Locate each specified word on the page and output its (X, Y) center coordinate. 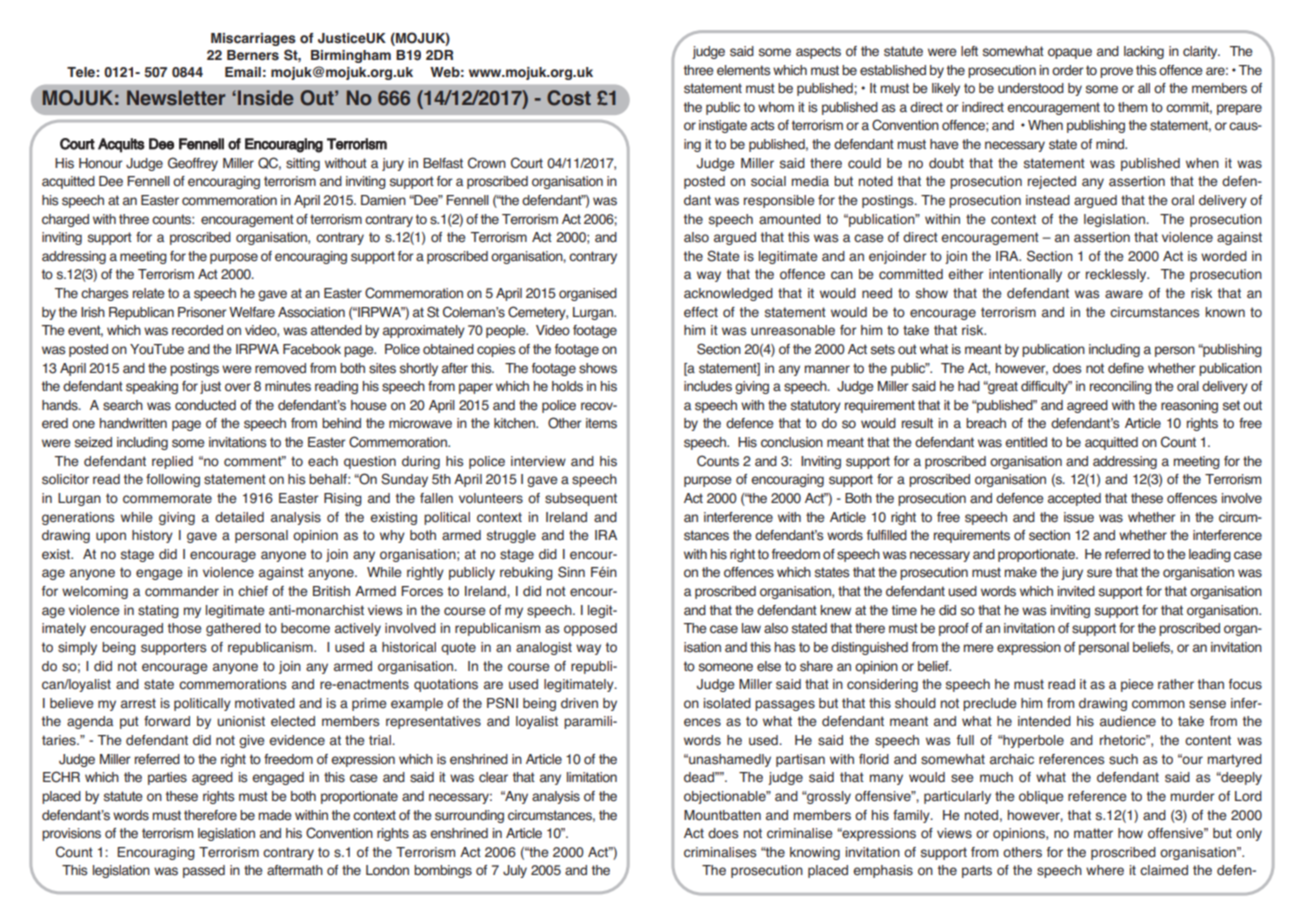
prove (1116, 72)
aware (1124, 294)
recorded (197, 330)
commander (182, 591)
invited (1076, 591)
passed (204, 871)
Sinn (571, 572)
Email (243, 72)
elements (743, 70)
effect (701, 312)
